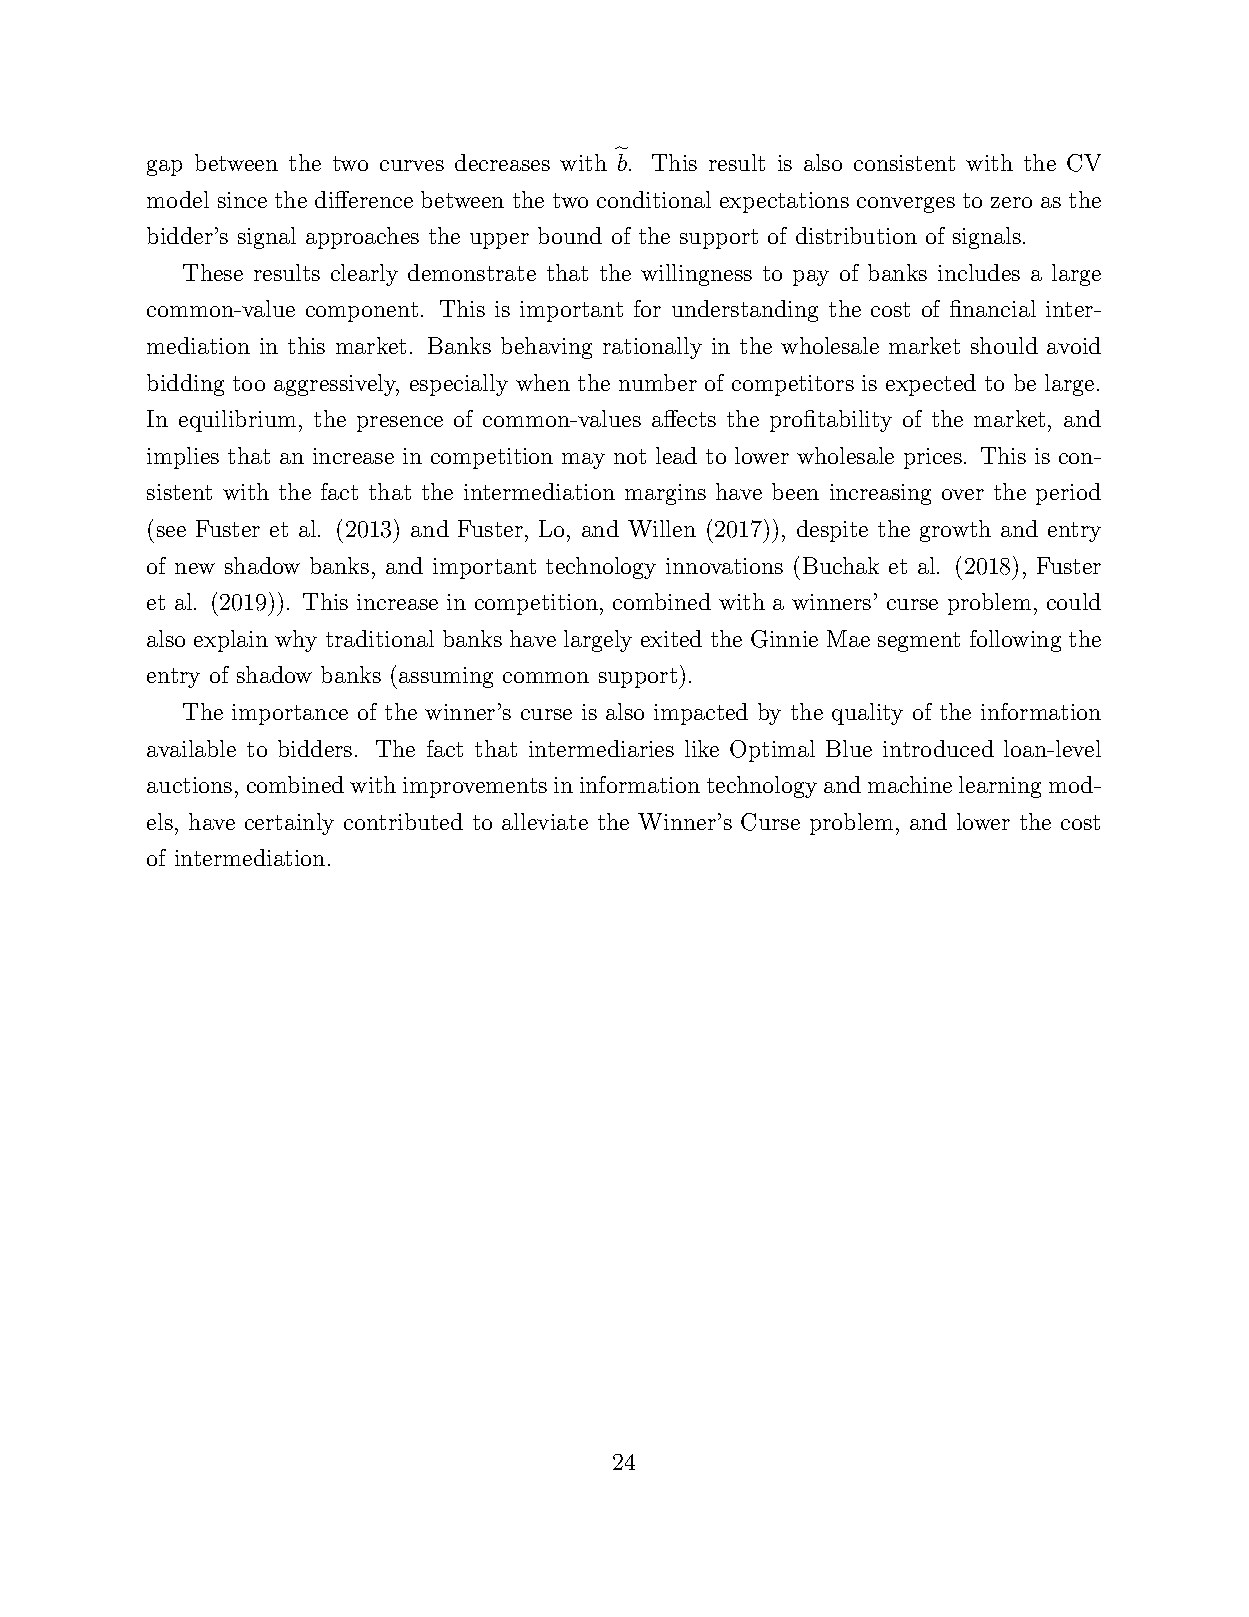  I want to click on why, so click(296, 641).
